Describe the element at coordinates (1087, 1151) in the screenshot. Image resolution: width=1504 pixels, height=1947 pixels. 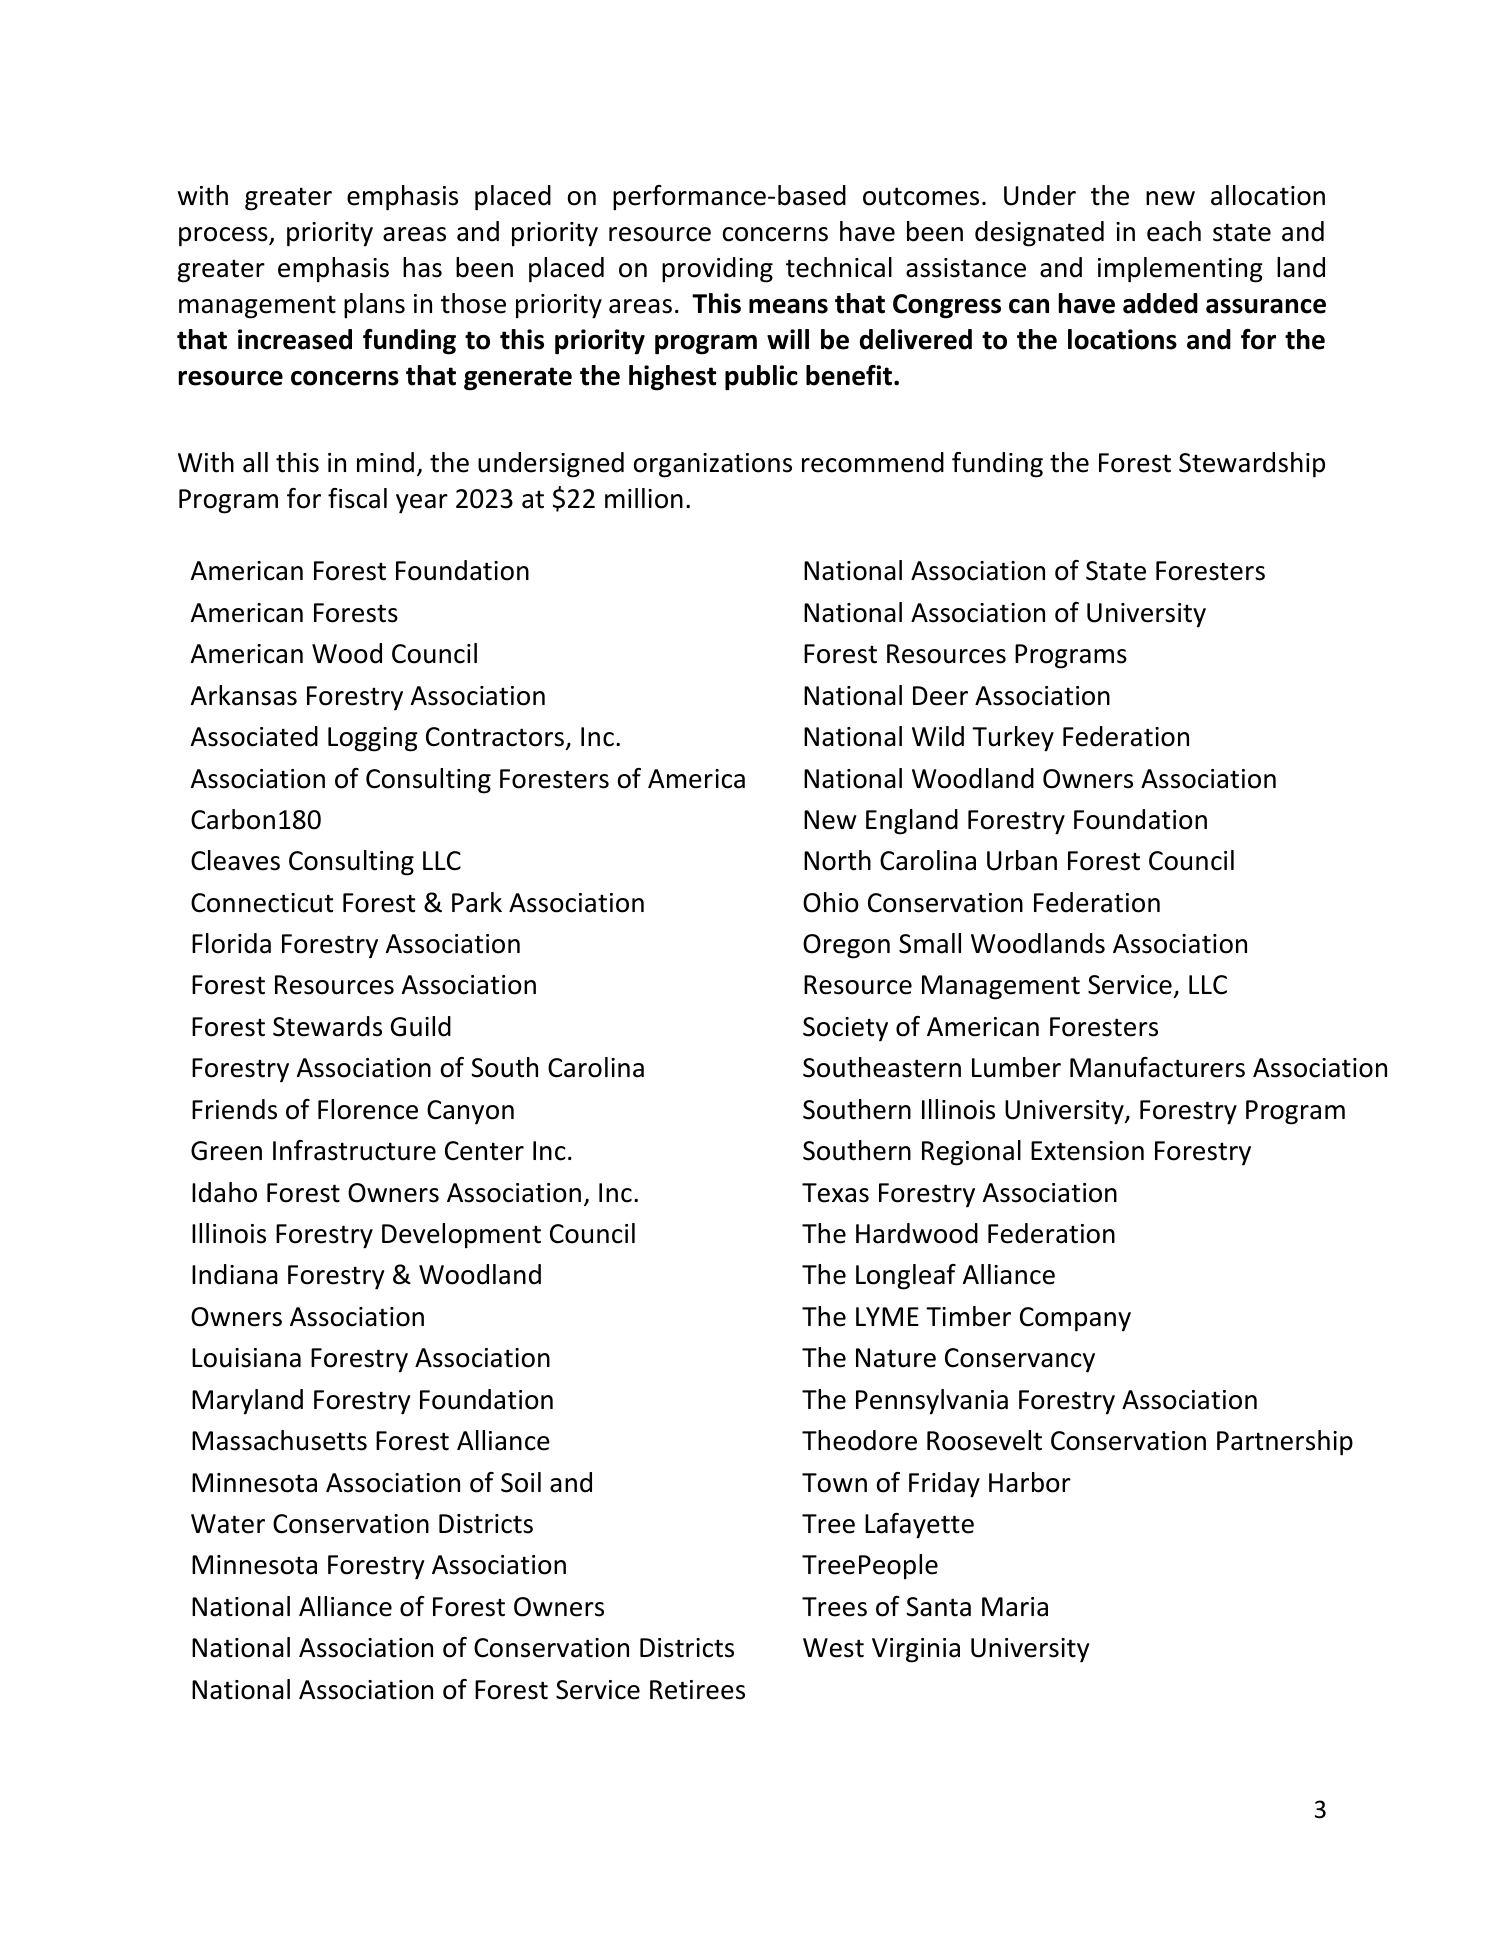
I see `Extension` at that location.
